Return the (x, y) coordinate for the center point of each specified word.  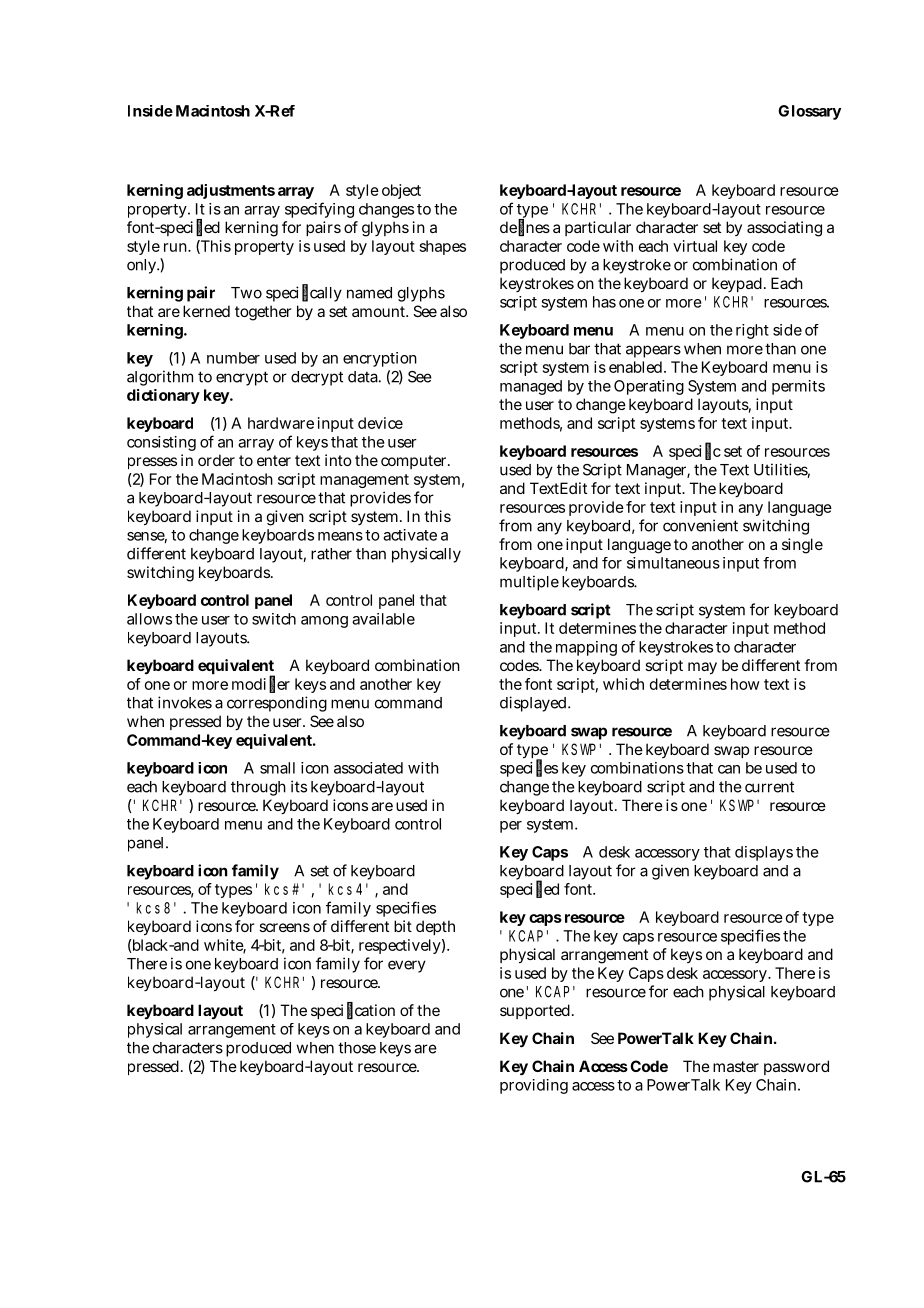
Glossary (809, 112)
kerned (206, 311)
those (357, 1048)
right (752, 331)
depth (435, 927)
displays (764, 853)
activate (410, 535)
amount (380, 311)
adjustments (231, 191)
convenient (700, 525)
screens (284, 927)
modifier (261, 684)
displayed (533, 704)
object (401, 191)
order (216, 460)
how (745, 684)
